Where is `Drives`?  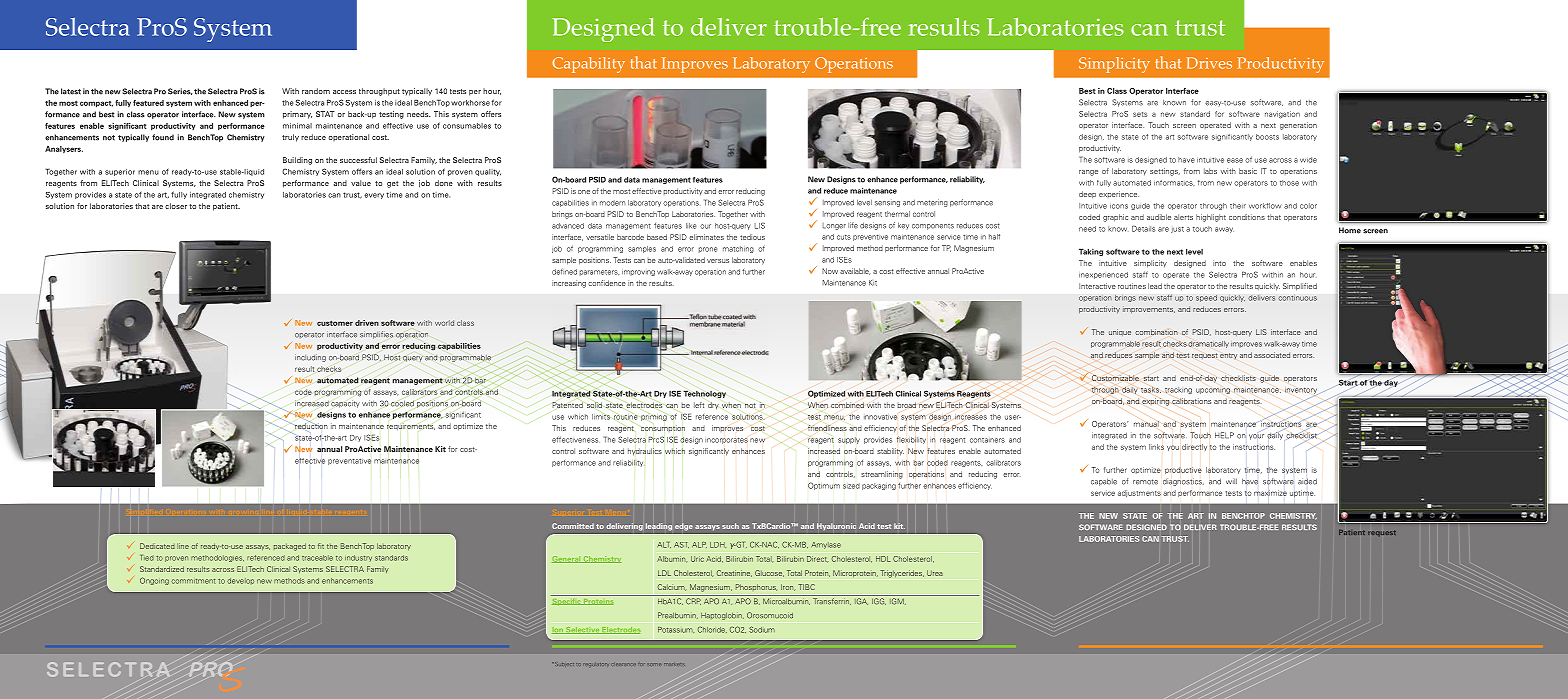 Drives is located at coordinates (1209, 63).
